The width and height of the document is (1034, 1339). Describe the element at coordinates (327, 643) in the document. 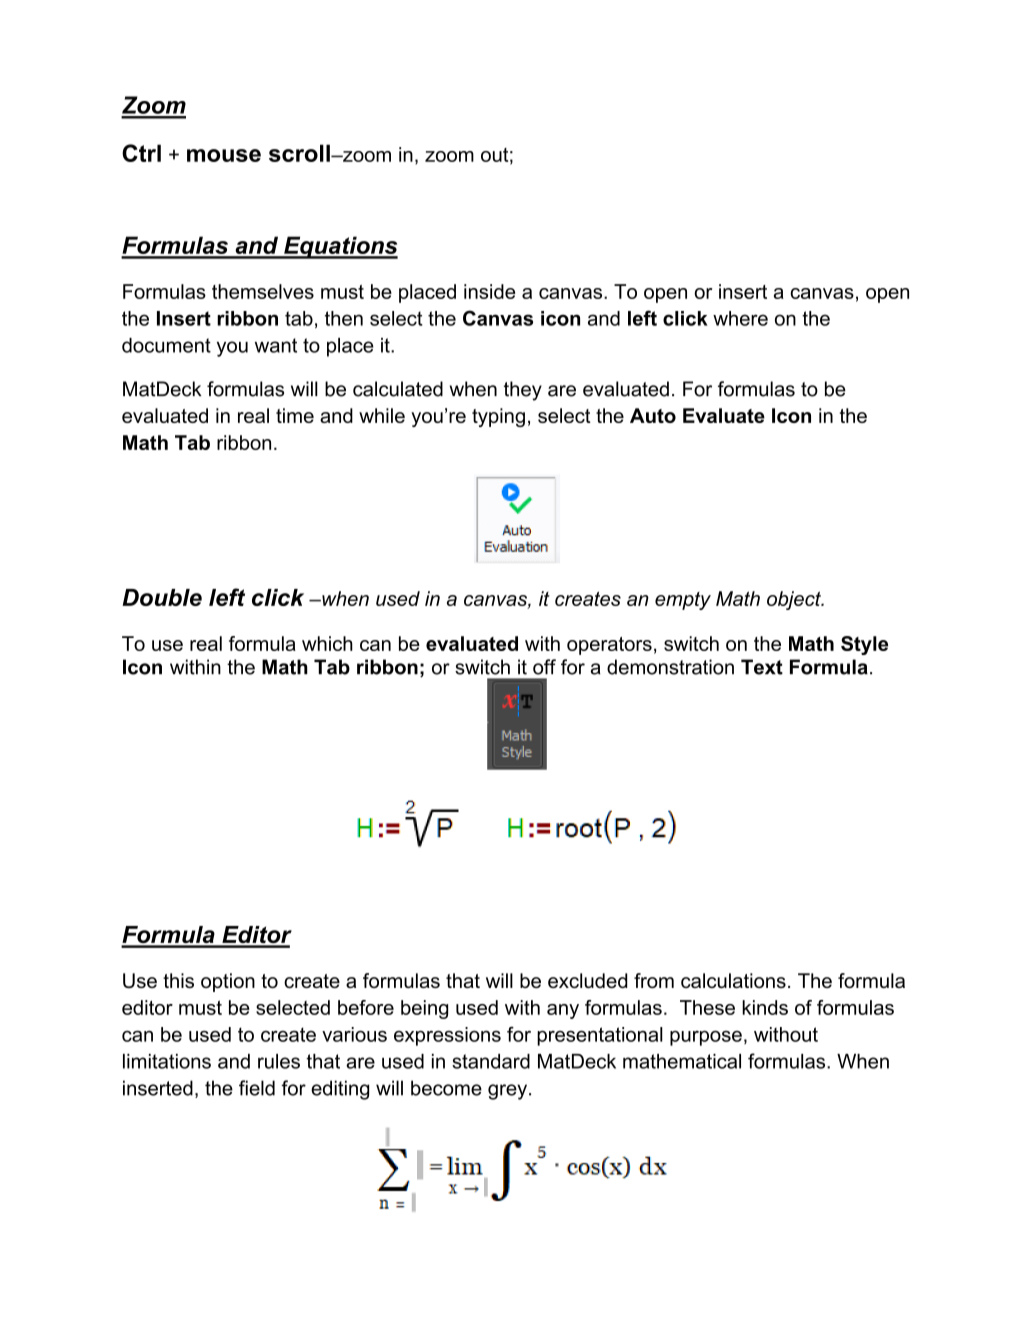

I see `which` at that location.
